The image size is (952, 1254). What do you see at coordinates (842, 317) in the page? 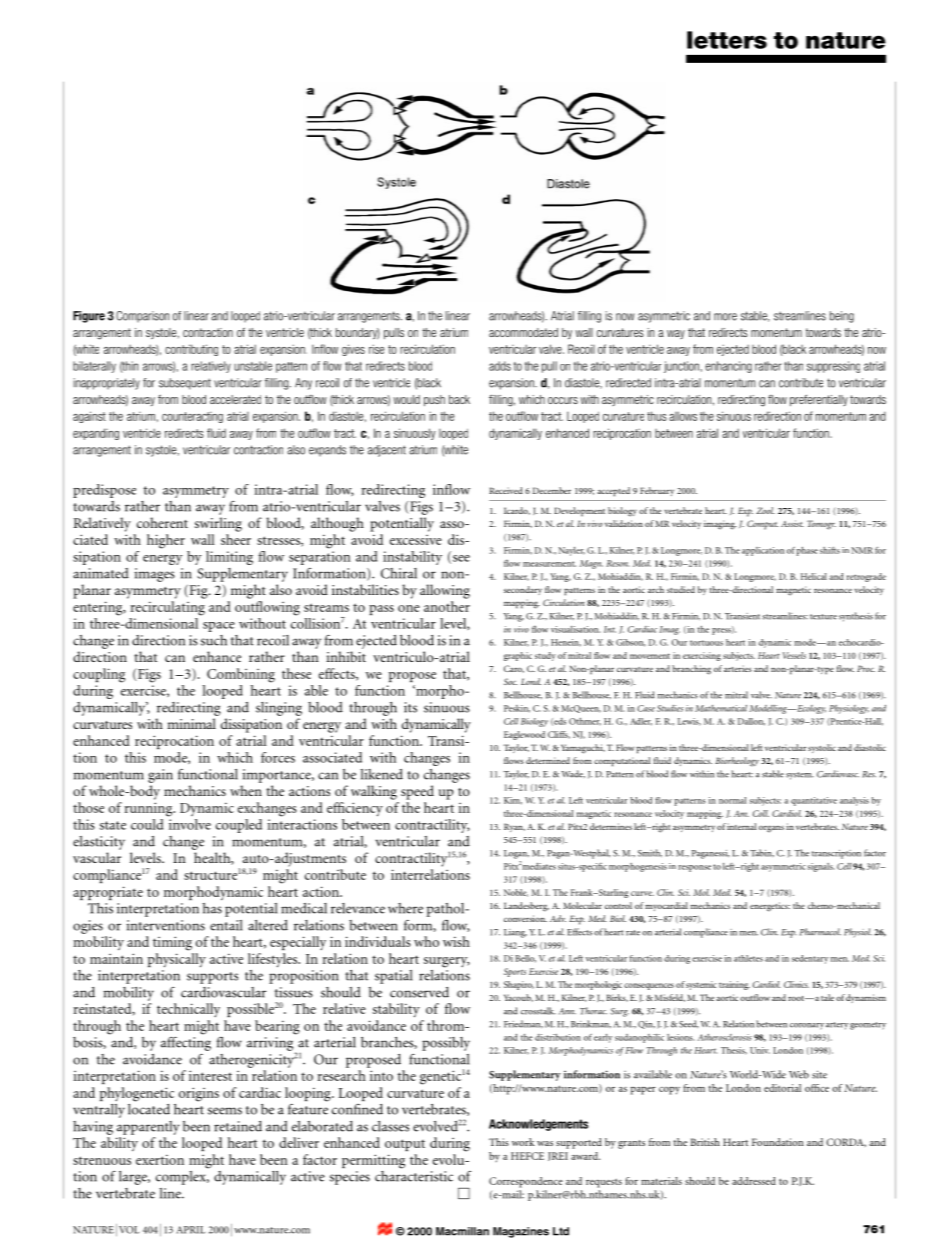
I see `being` at bounding box center [842, 317].
